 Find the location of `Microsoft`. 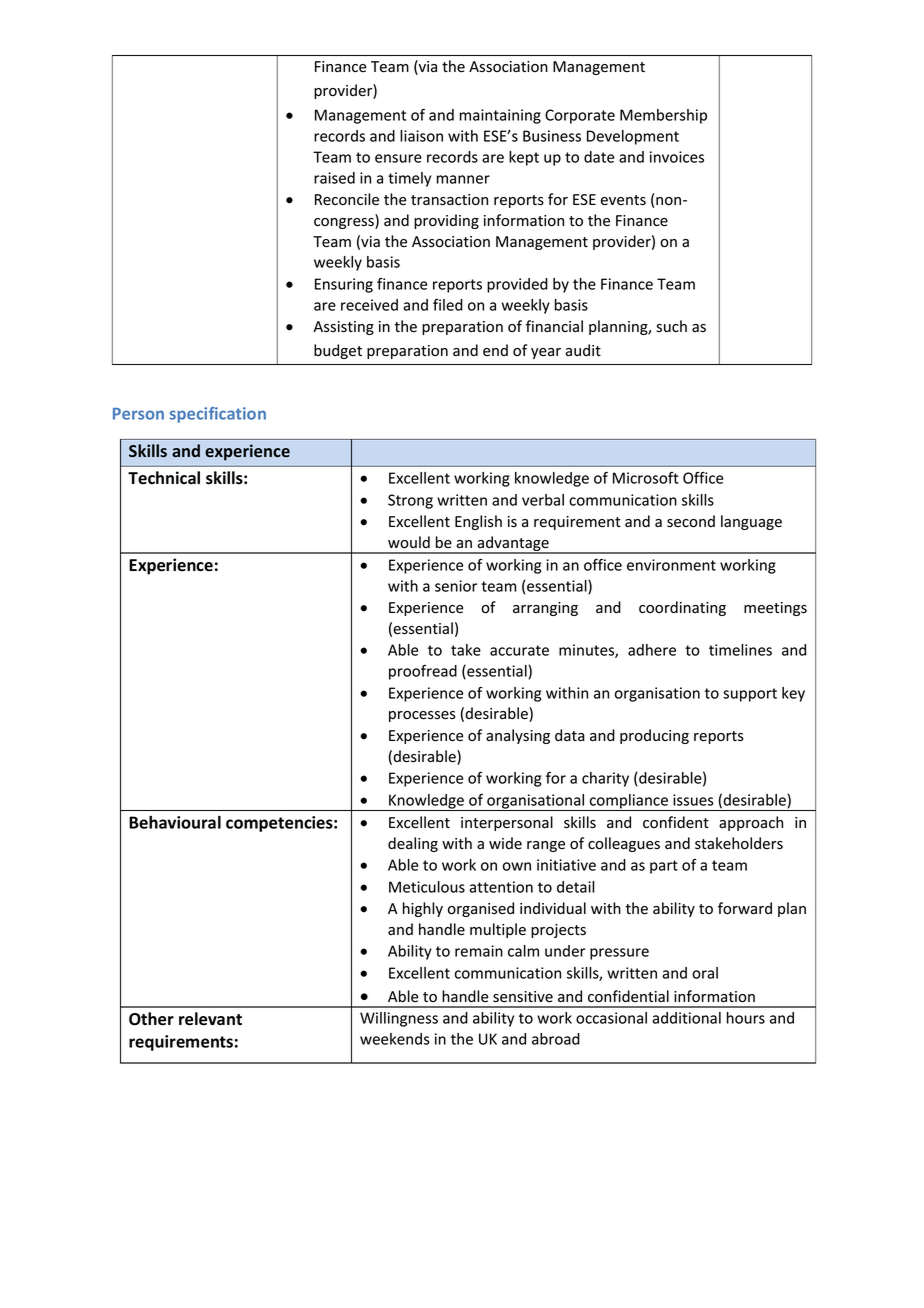

Microsoft is located at coordinates (646, 478).
